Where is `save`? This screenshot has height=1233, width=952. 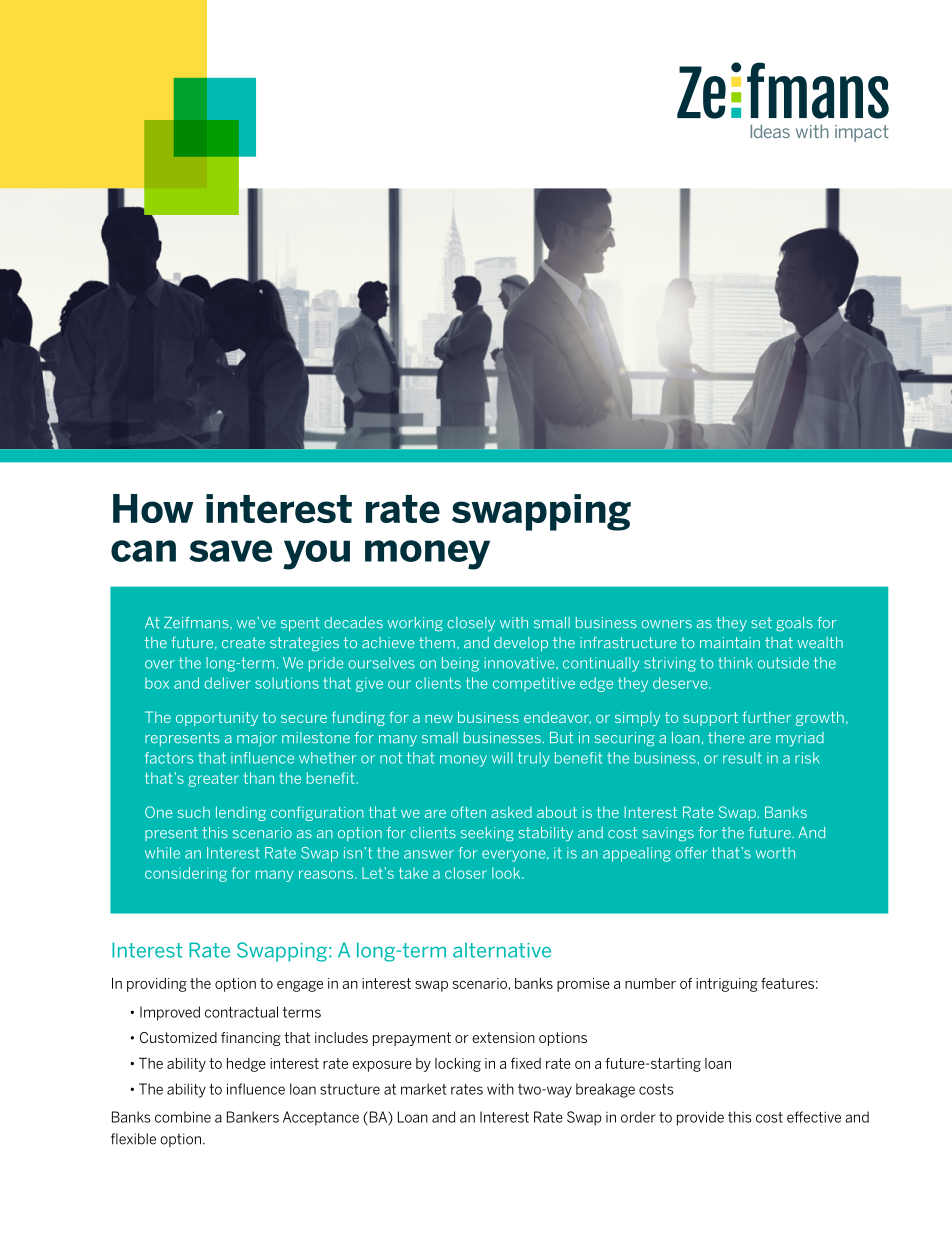
save is located at coordinates (230, 551).
